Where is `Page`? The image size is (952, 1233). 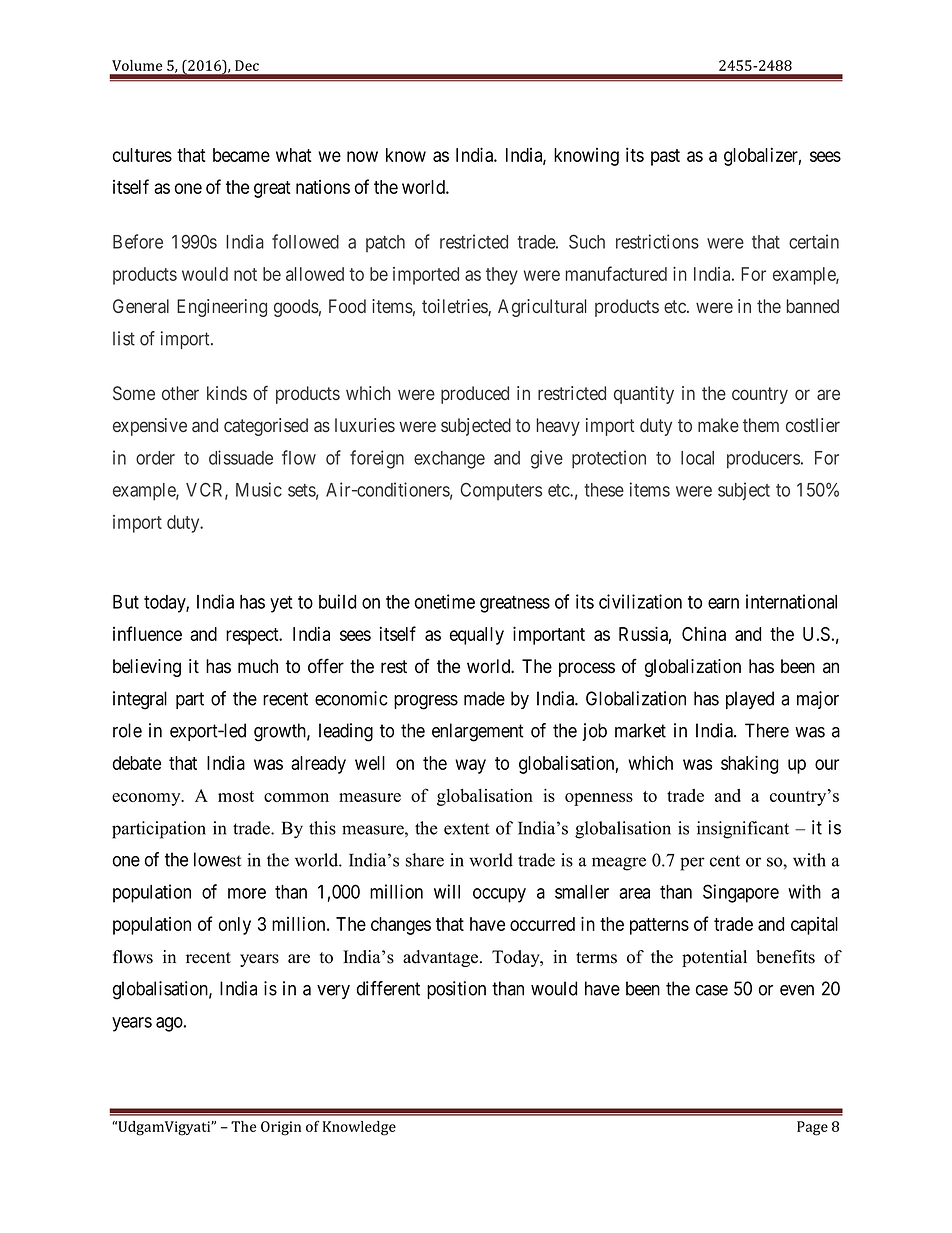
Page is located at coordinates (812, 1128).
